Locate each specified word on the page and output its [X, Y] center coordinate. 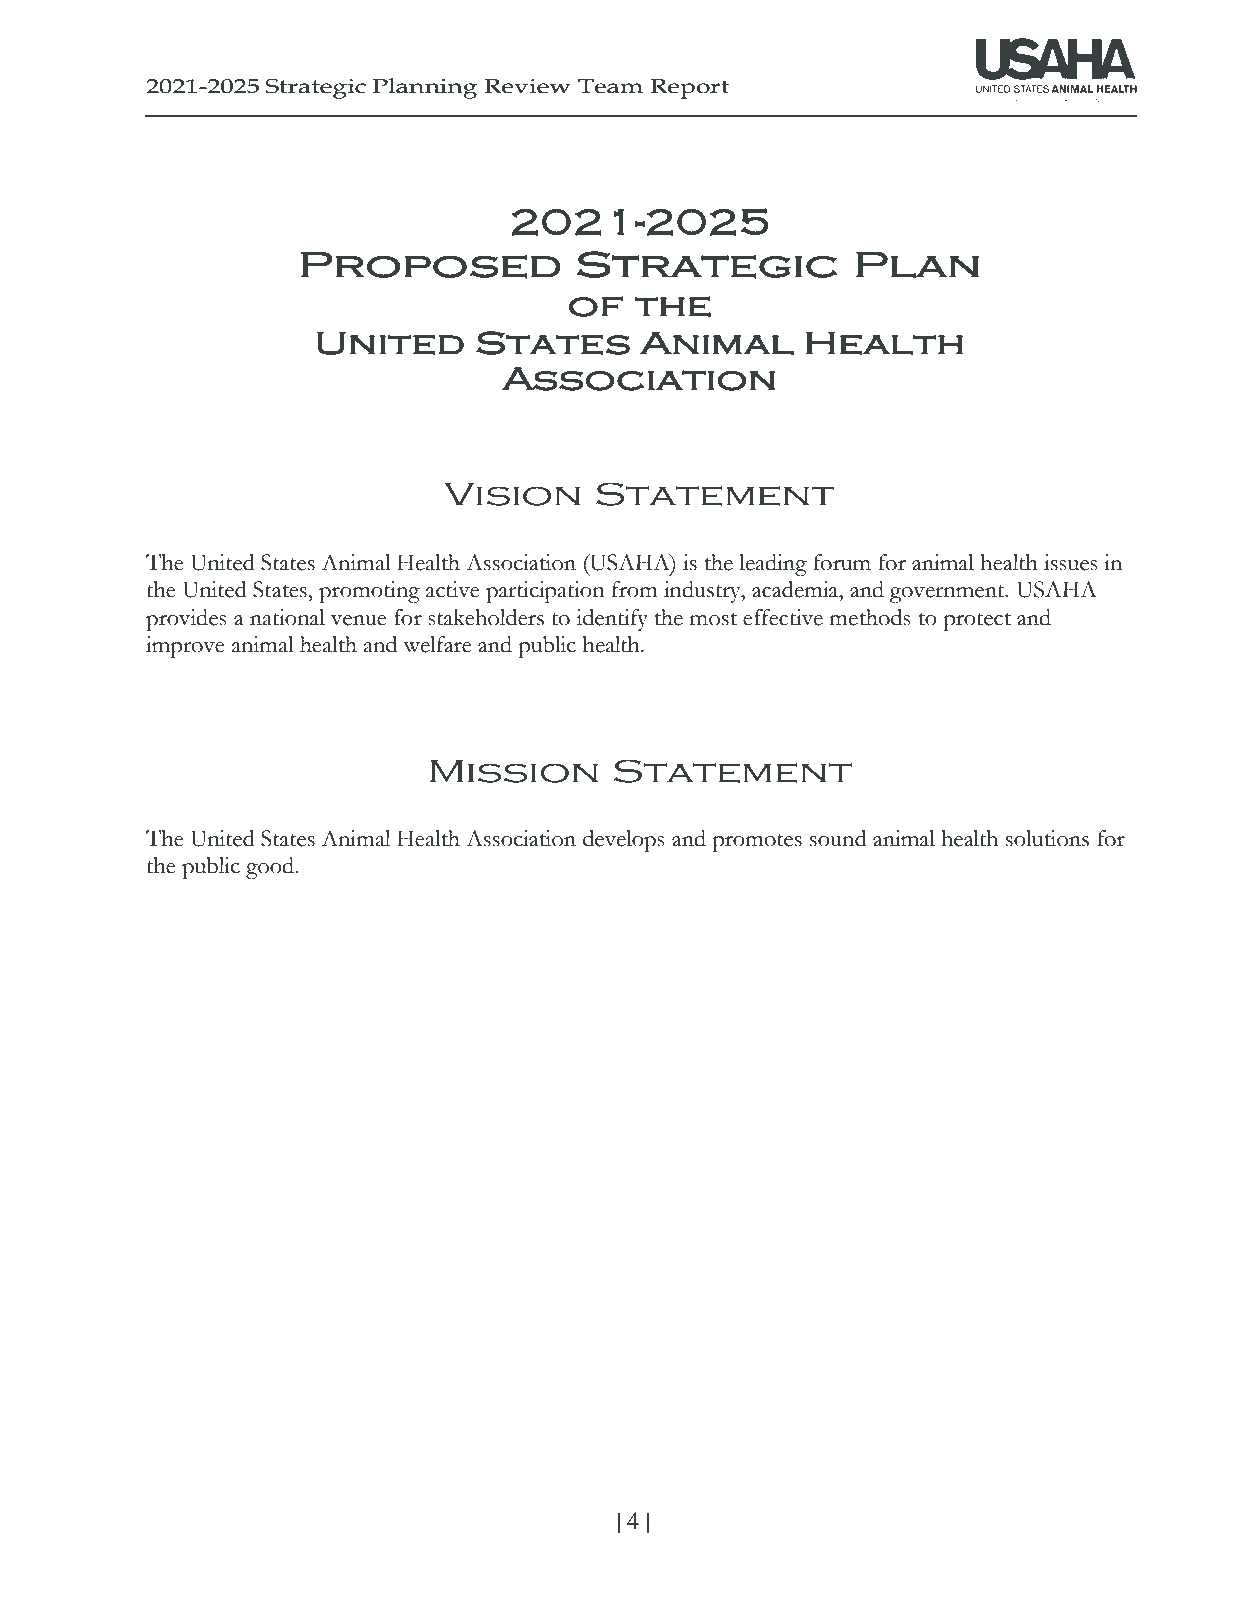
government [948, 594]
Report [689, 89]
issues [1071, 562]
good [271, 868]
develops [624, 841]
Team [610, 86]
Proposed [431, 265]
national [287, 617]
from [635, 589]
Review [527, 86]
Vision [512, 494]
